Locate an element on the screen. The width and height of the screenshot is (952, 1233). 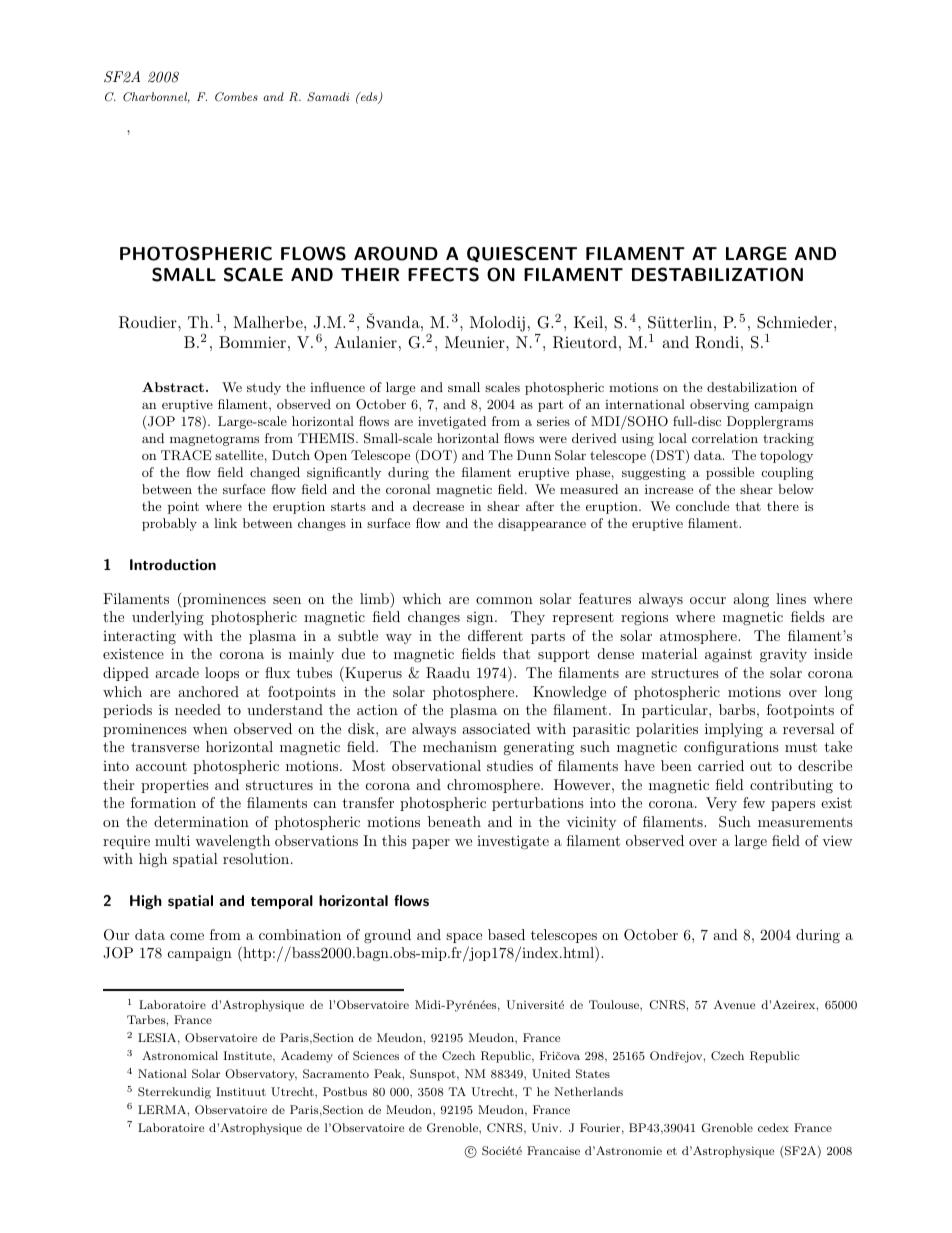
eds is located at coordinates (369, 98).
